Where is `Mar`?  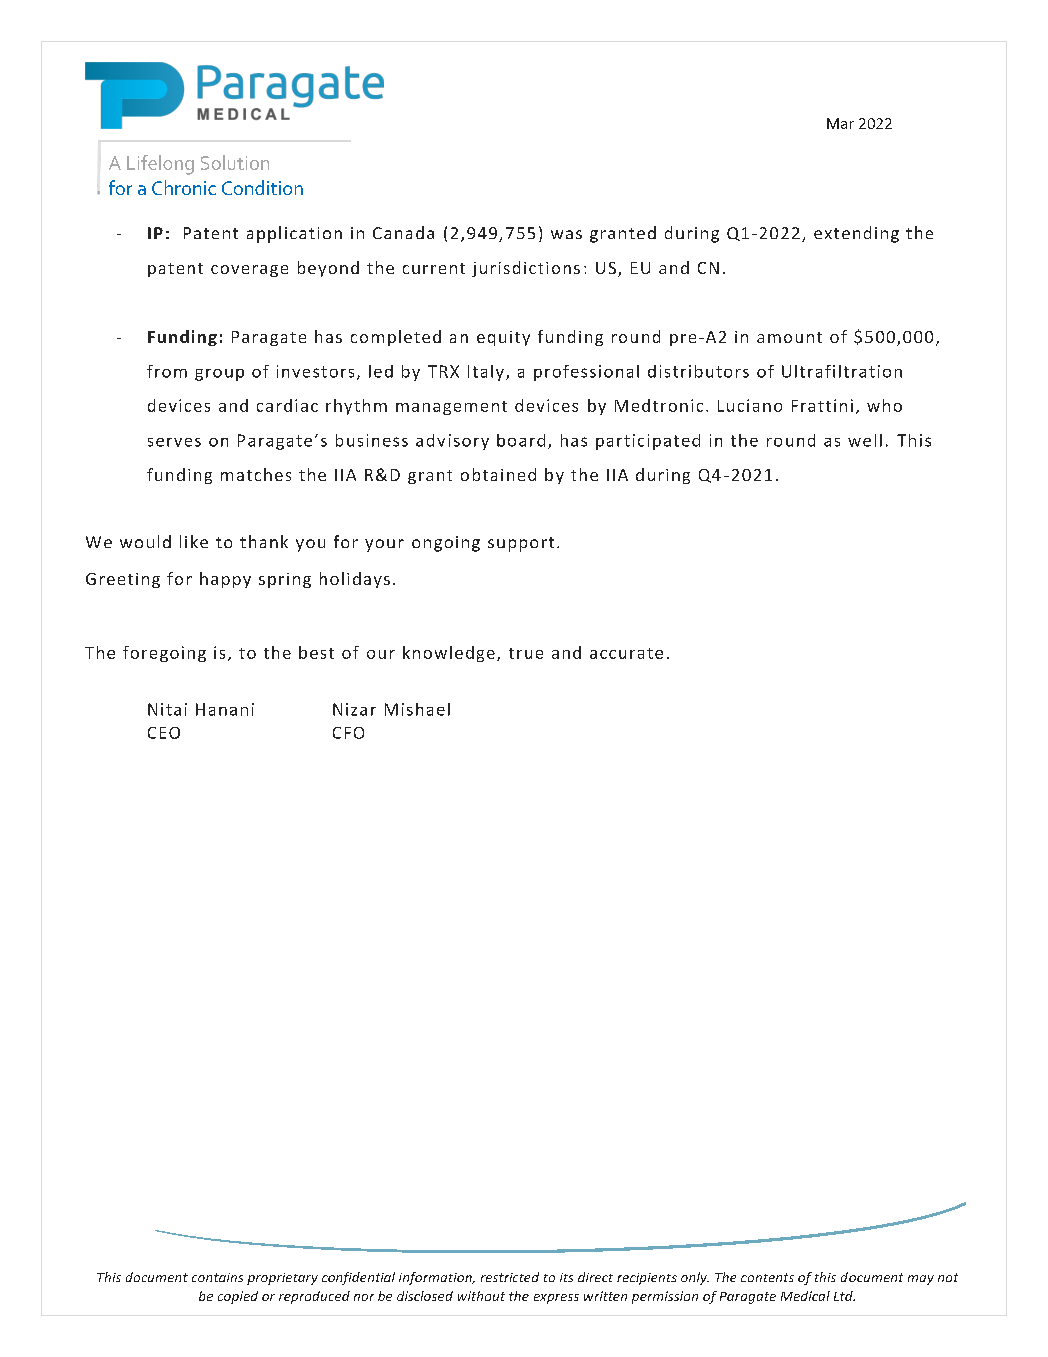 Mar is located at coordinates (840, 123).
